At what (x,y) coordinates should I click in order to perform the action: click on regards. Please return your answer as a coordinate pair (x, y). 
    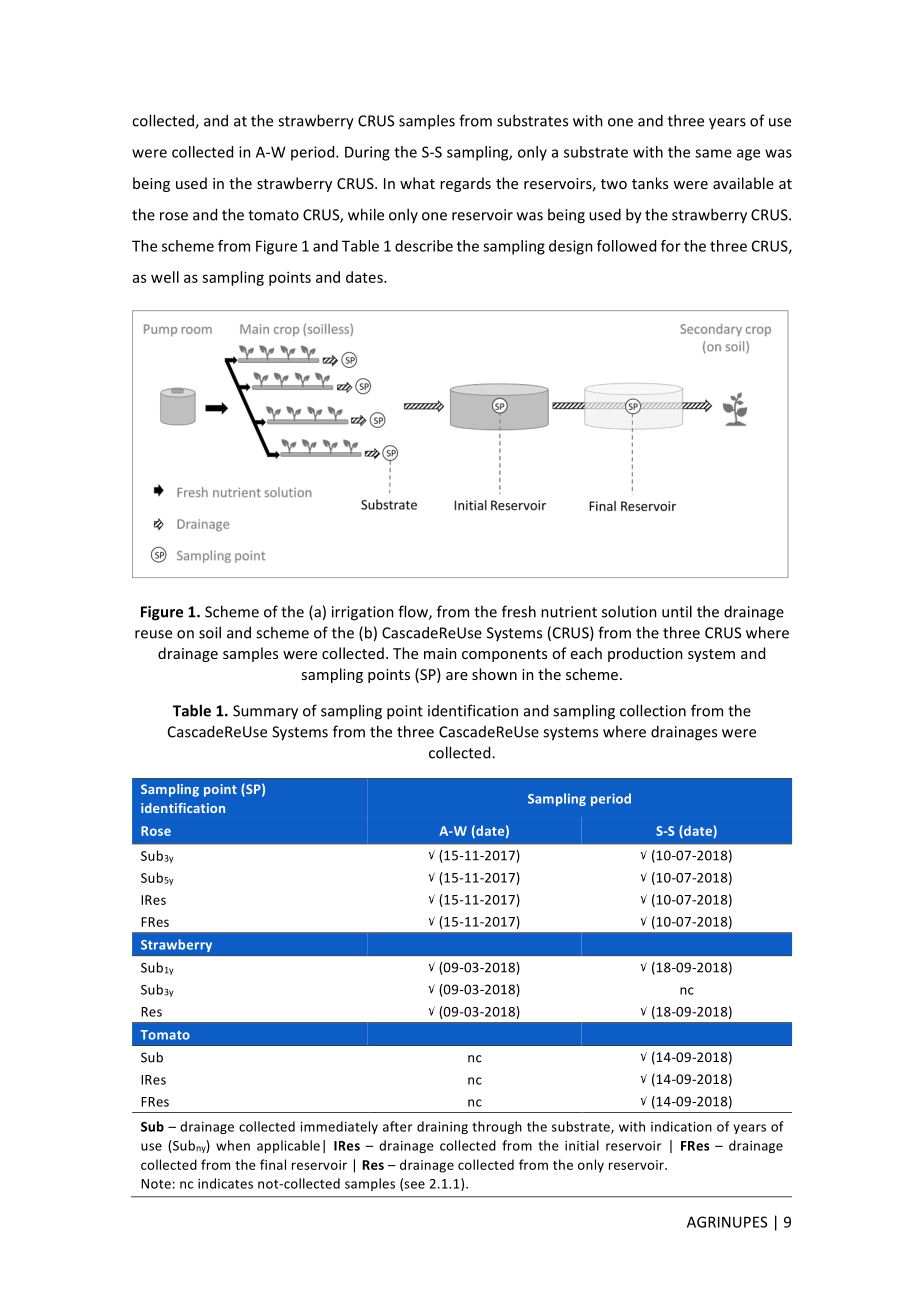
    Looking at the image, I should click on (465, 184).
